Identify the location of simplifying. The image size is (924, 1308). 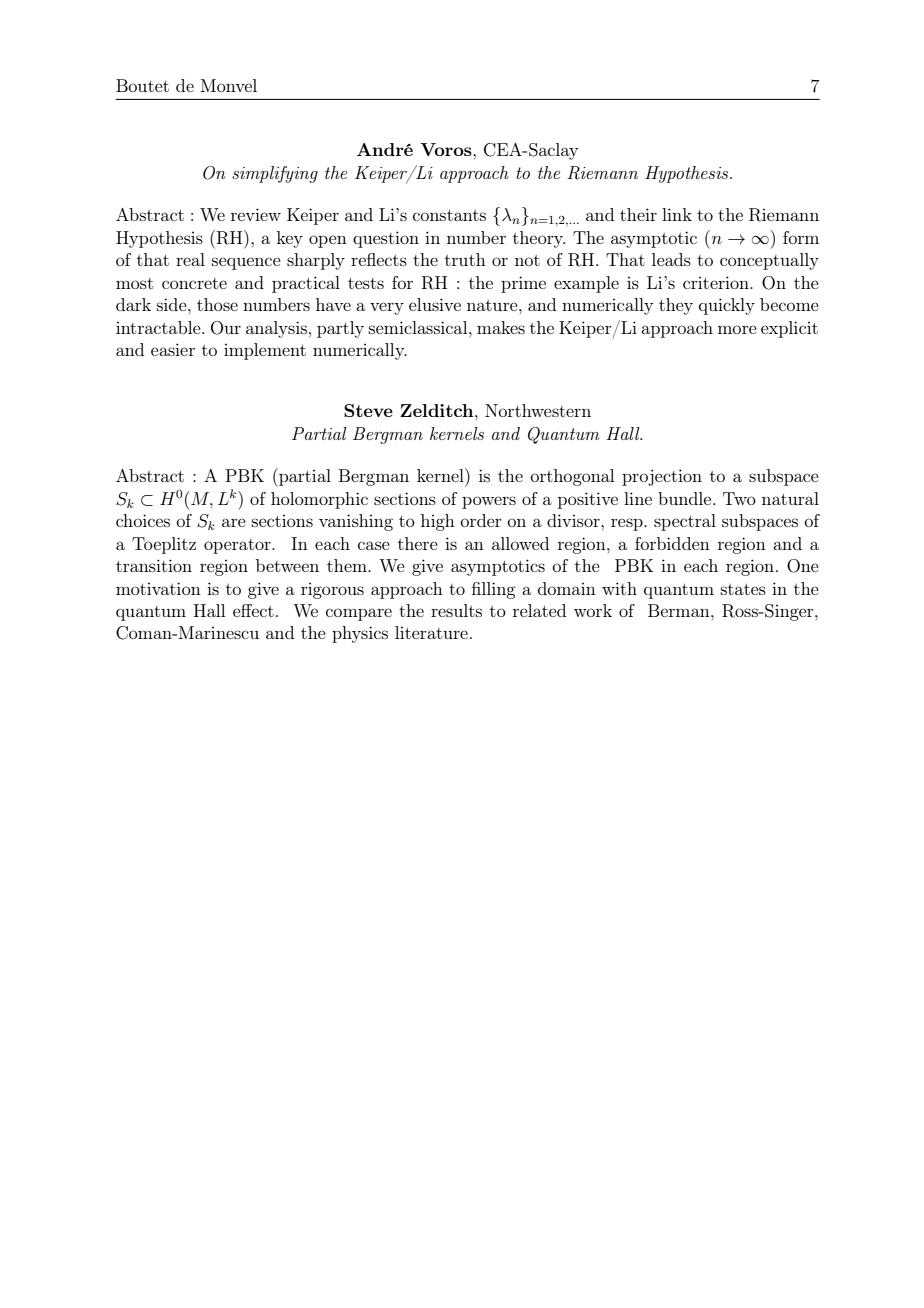
(275, 174).
